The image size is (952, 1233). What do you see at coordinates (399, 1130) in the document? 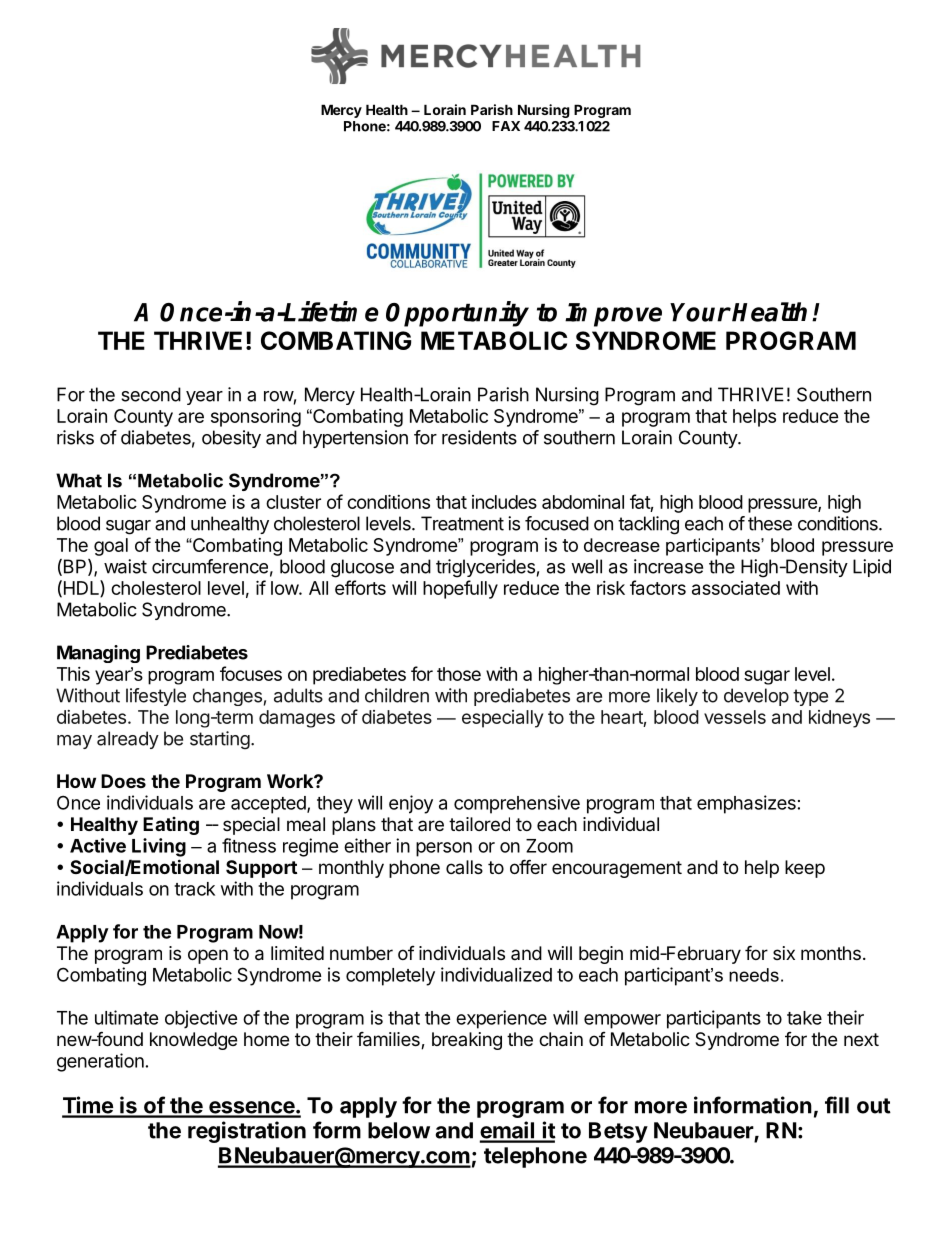
I see `below` at bounding box center [399, 1130].
